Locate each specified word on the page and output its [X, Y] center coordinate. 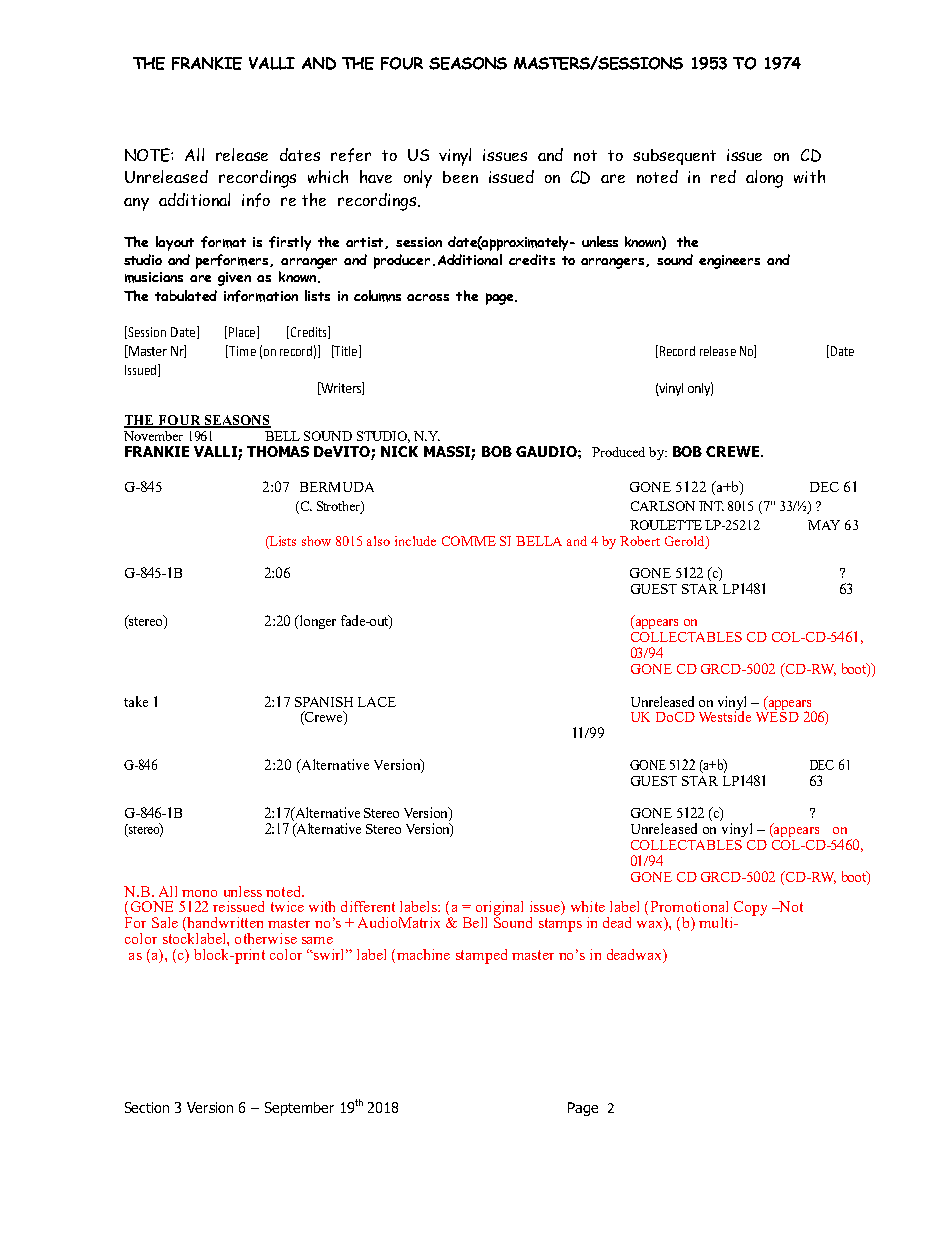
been [460, 177]
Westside [725, 715]
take [136, 701]
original [499, 909]
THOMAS [278, 451]
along [764, 179]
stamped [481, 956]
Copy [750, 908]
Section [147, 1107]
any [136, 204]
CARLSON [663, 506]
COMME [469, 541]
